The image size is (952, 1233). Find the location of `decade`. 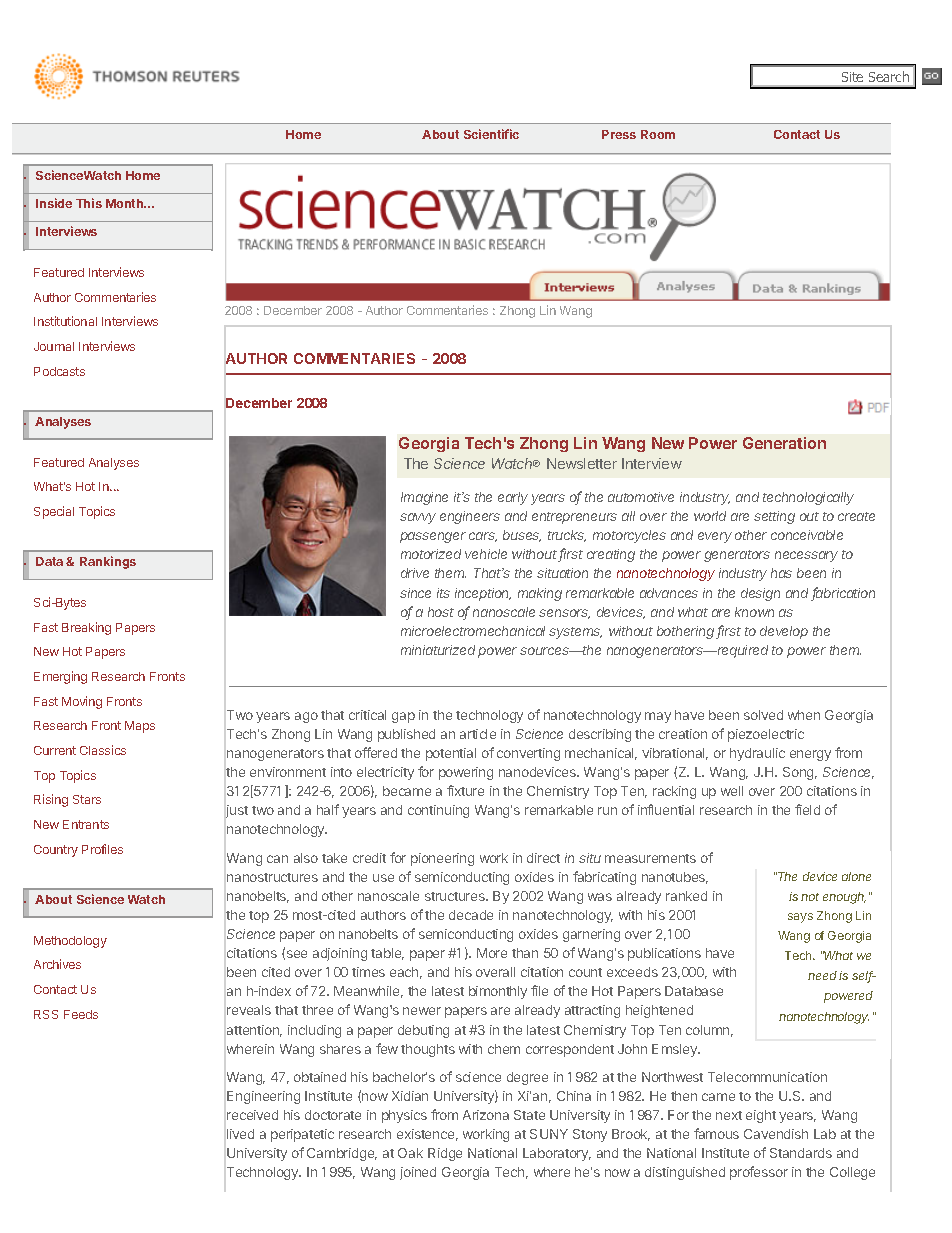

decade is located at coordinates (471, 915).
